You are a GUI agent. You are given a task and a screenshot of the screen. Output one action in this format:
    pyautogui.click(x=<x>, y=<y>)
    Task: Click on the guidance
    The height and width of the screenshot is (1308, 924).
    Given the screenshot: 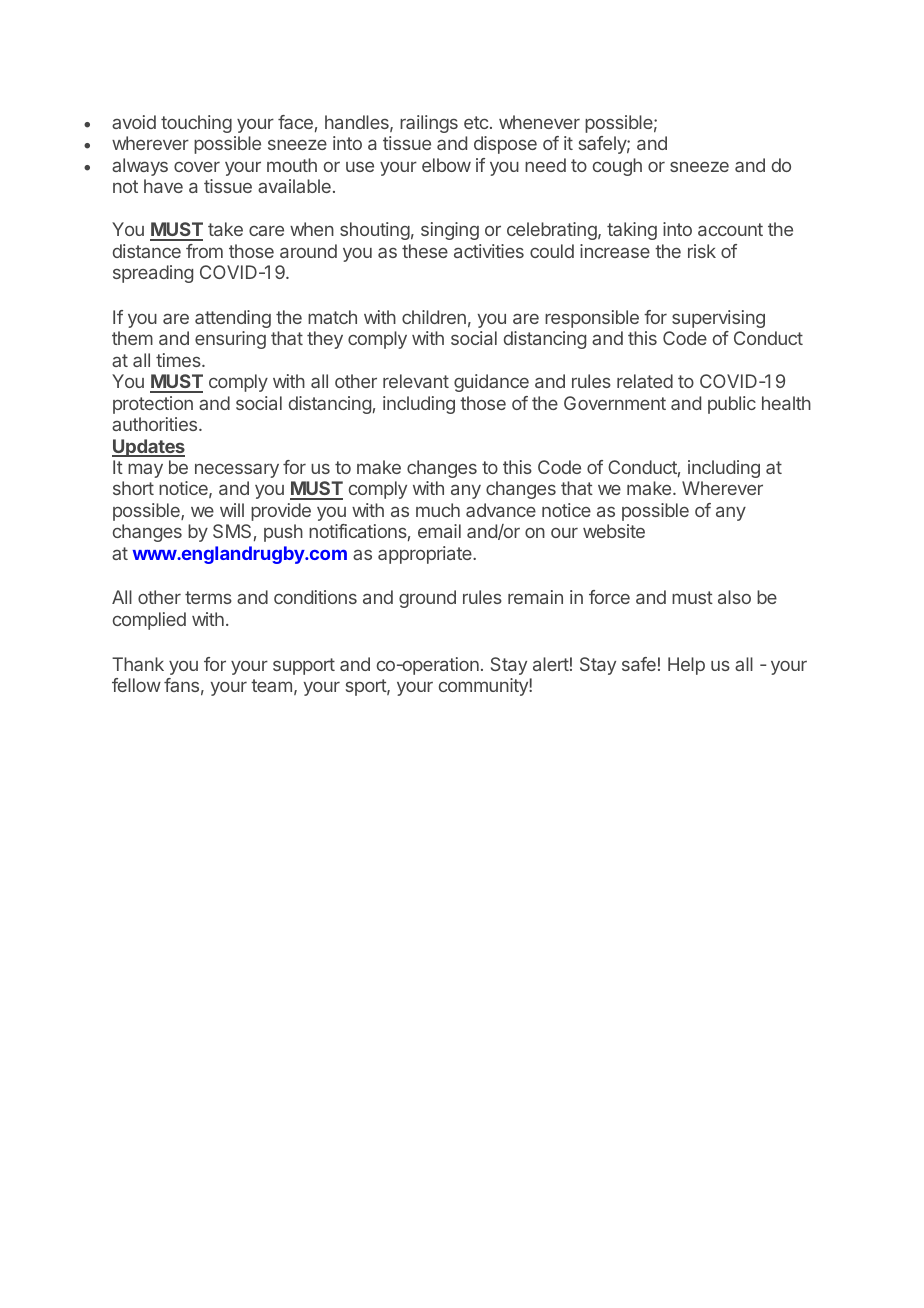 What is the action you would take?
    pyautogui.click(x=491, y=383)
